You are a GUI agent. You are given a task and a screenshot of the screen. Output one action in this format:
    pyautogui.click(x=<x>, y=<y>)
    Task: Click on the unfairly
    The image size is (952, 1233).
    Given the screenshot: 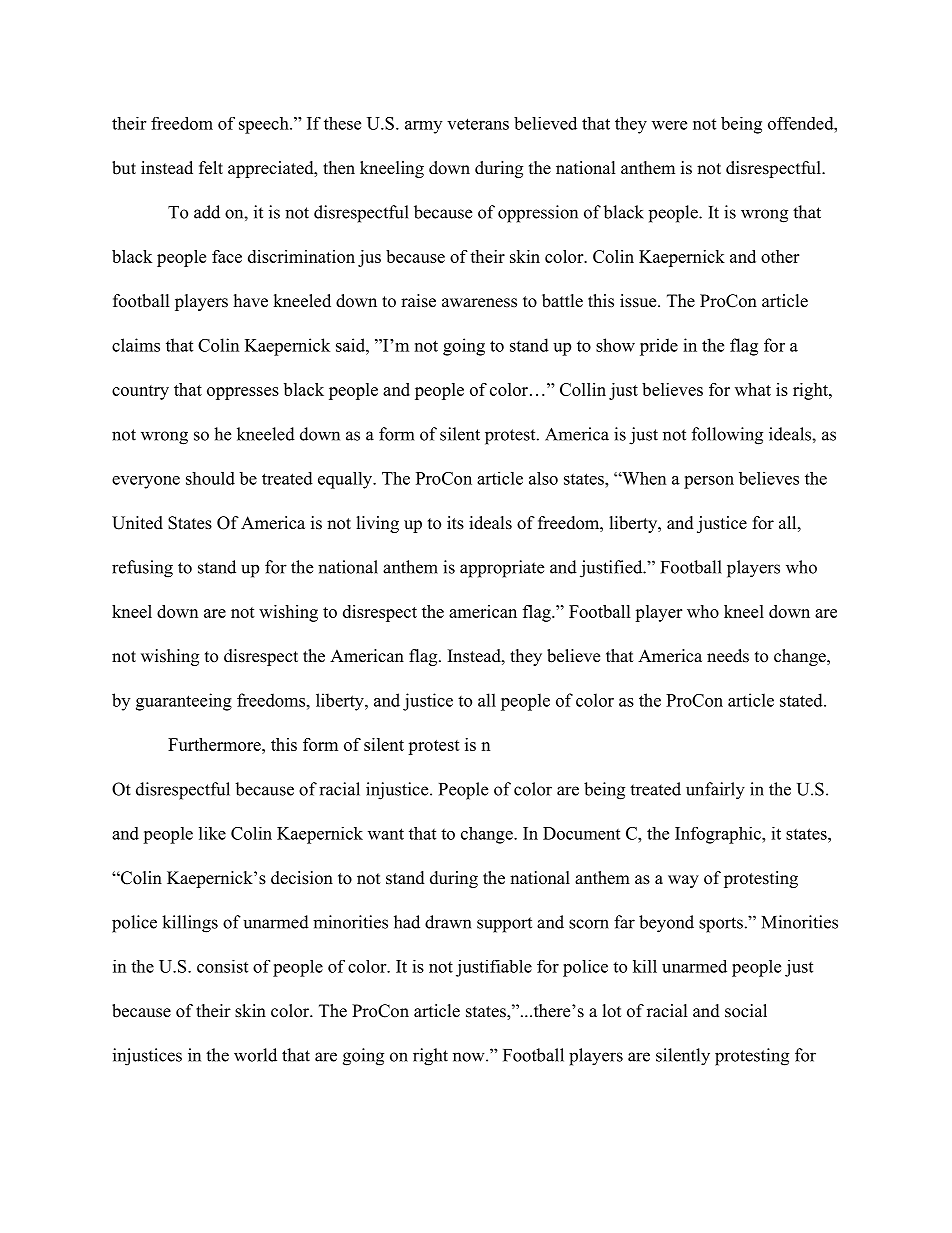 What is the action you would take?
    pyautogui.click(x=715, y=791)
